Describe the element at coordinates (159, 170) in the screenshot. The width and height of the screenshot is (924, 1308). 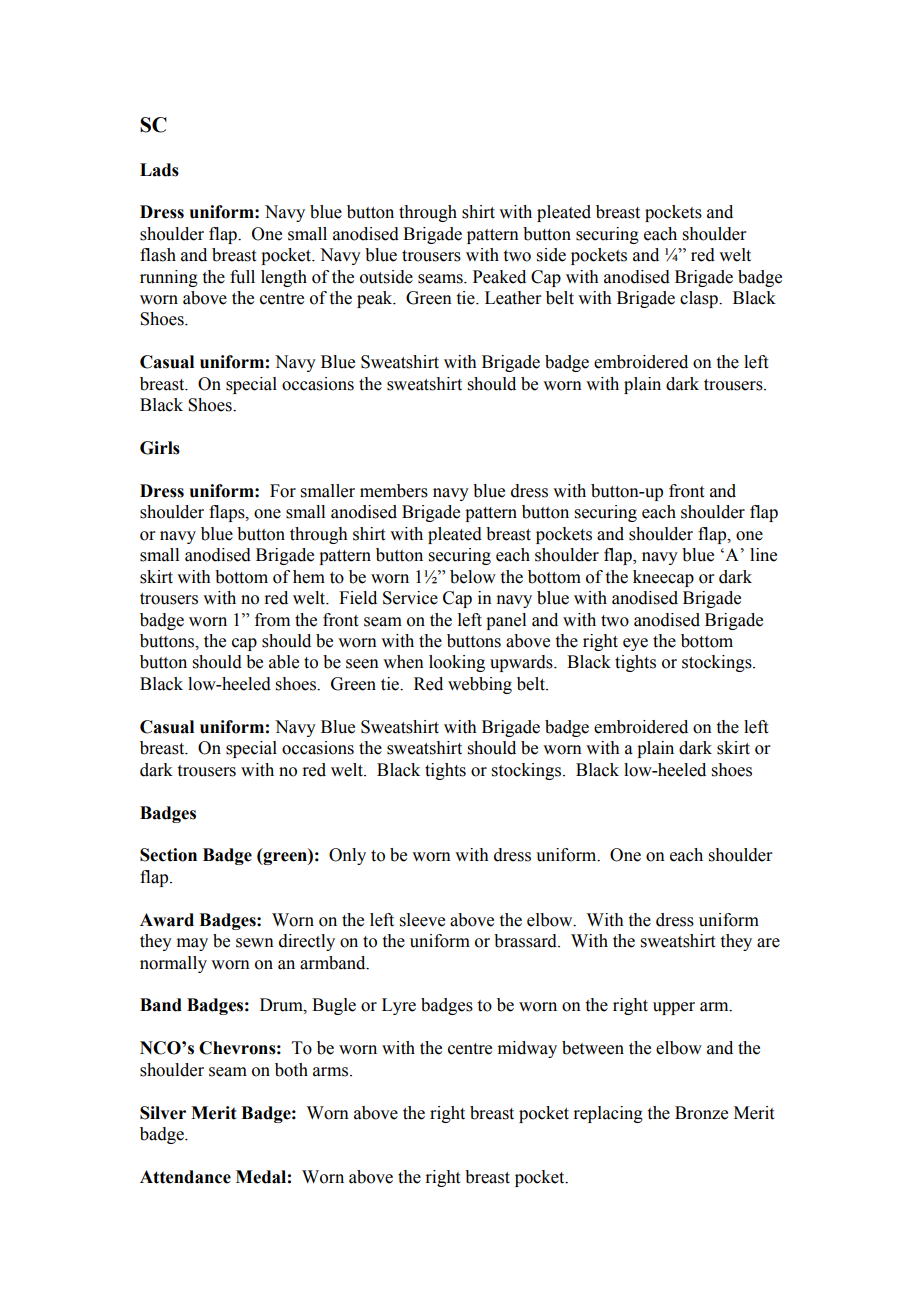
I see `Lads` at that location.
